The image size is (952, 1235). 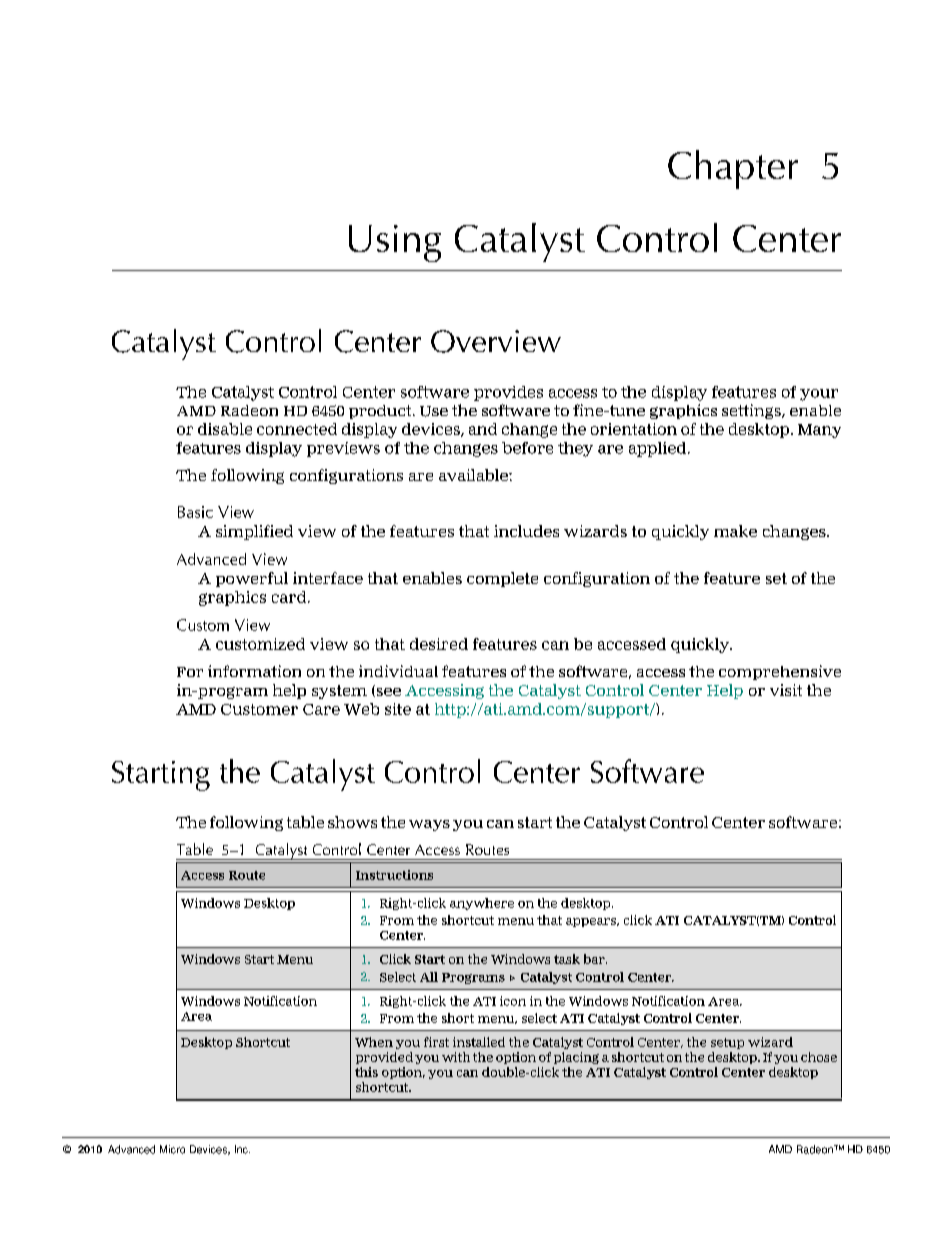 I want to click on provides, so click(x=508, y=393).
